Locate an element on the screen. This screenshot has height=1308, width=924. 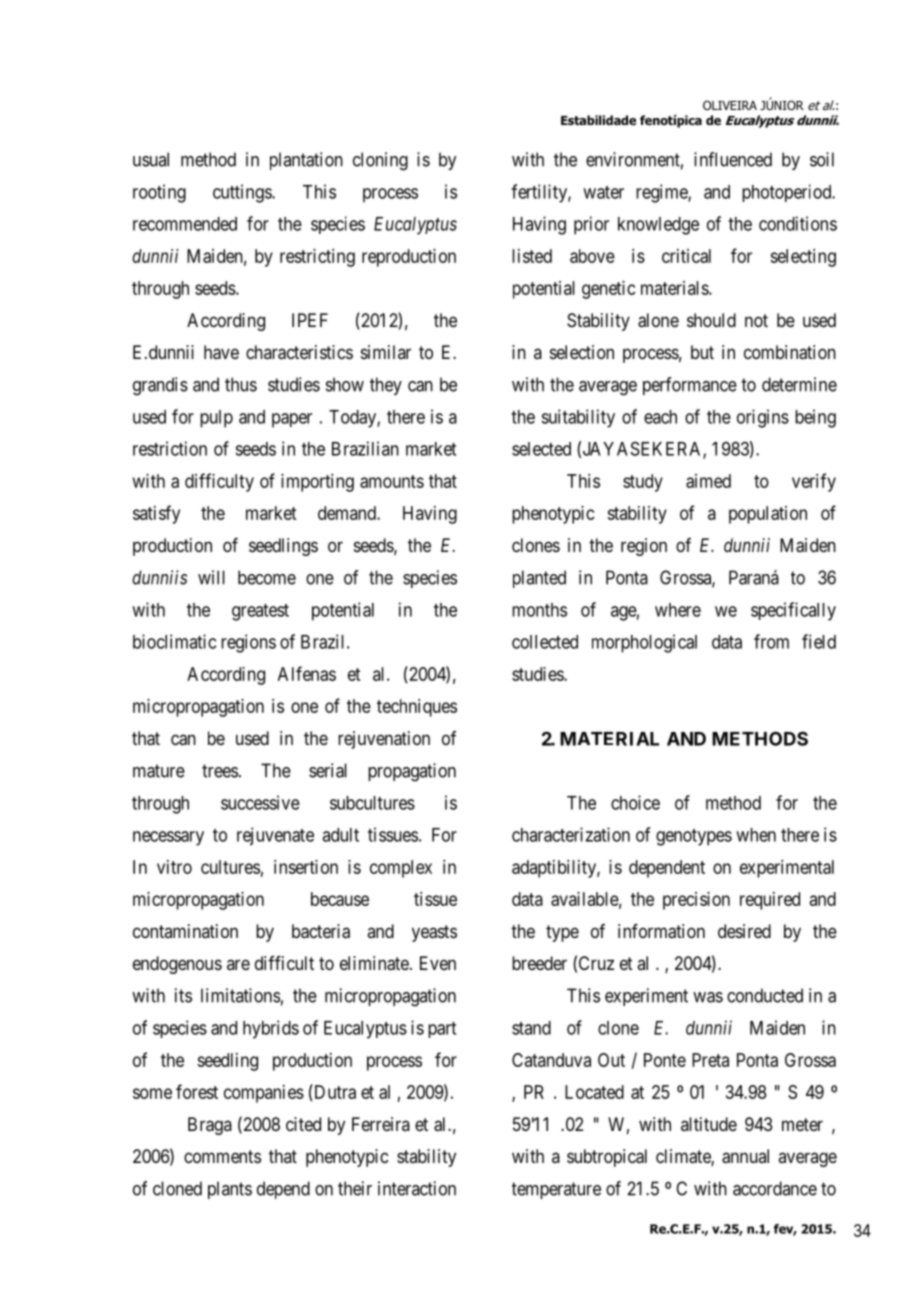
influenced is located at coordinates (733, 159).
